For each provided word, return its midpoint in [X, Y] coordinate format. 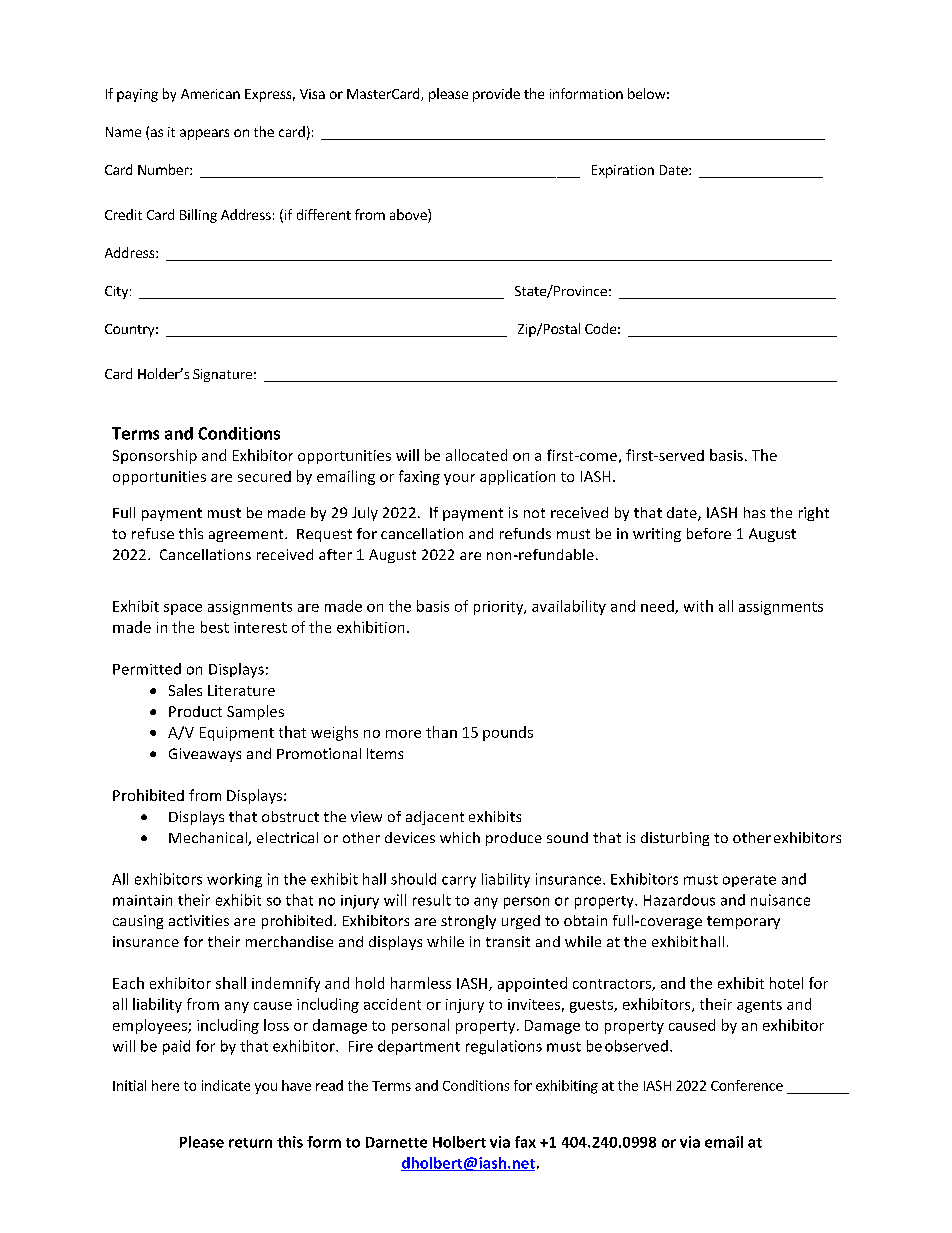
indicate [226, 1085]
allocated [476, 455]
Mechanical [209, 839]
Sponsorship [155, 456]
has [754, 512]
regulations [504, 1047]
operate [749, 881]
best [215, 627]
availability [569, 607]
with [698, 606]
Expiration [623, 171]
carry [459, 882]
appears [204, 134]
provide [496, 95]
